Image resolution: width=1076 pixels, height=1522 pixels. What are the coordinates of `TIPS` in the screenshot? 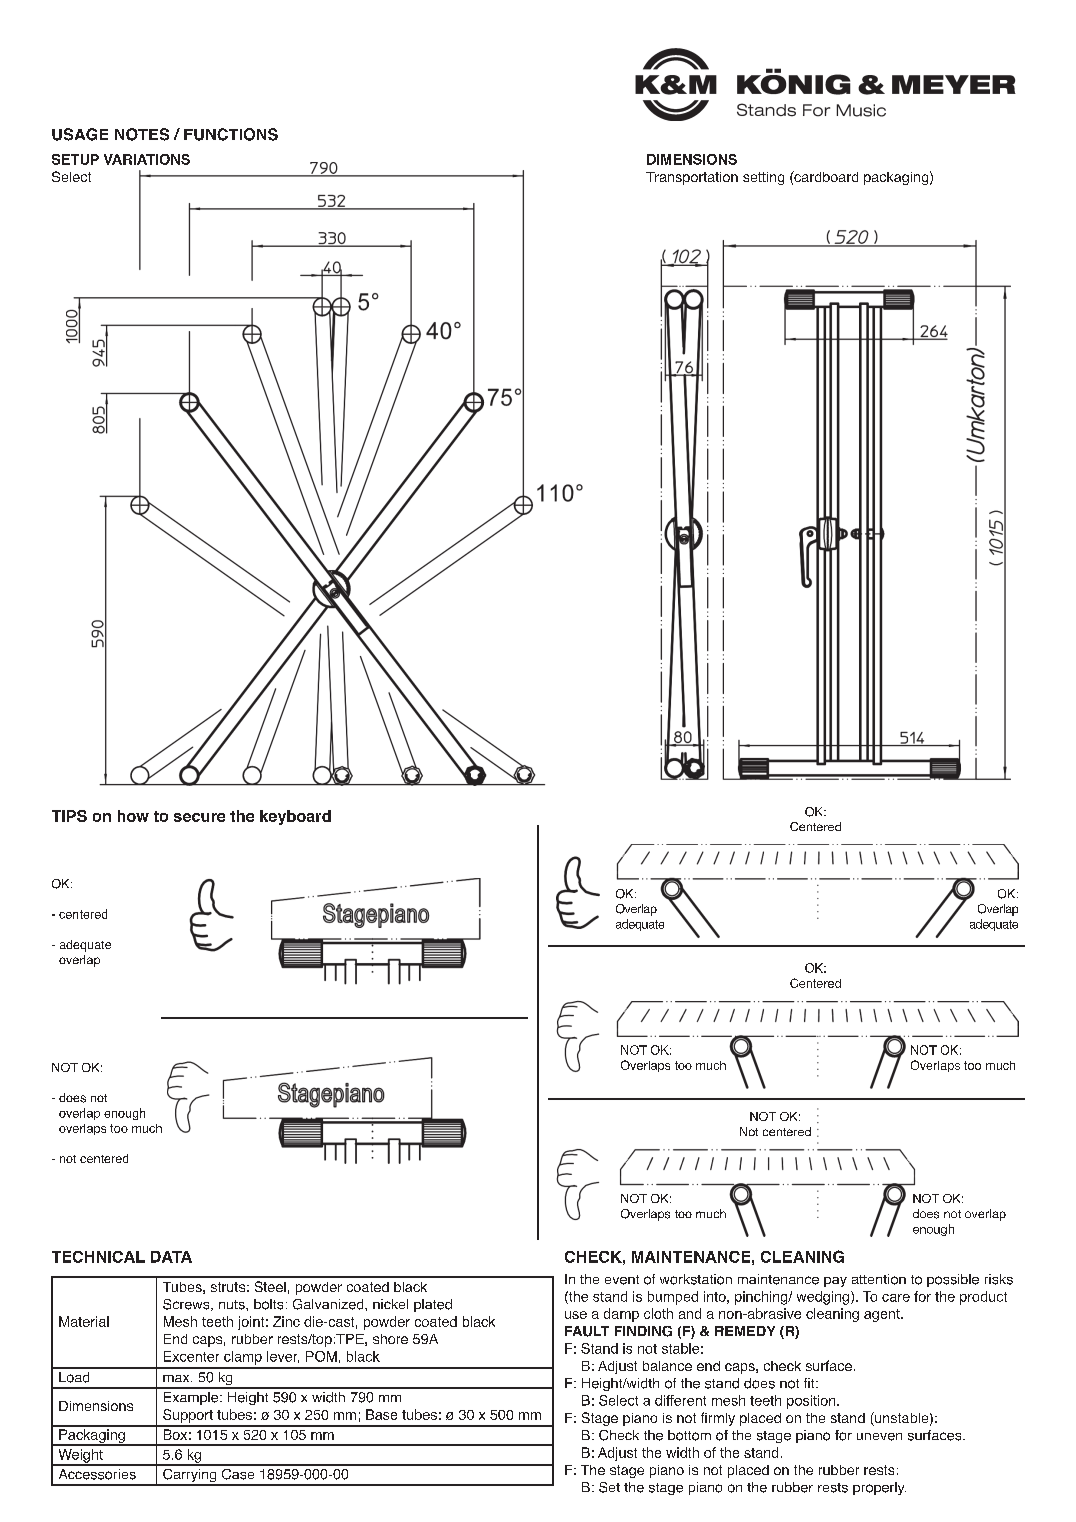 It's located at (69, 816).
